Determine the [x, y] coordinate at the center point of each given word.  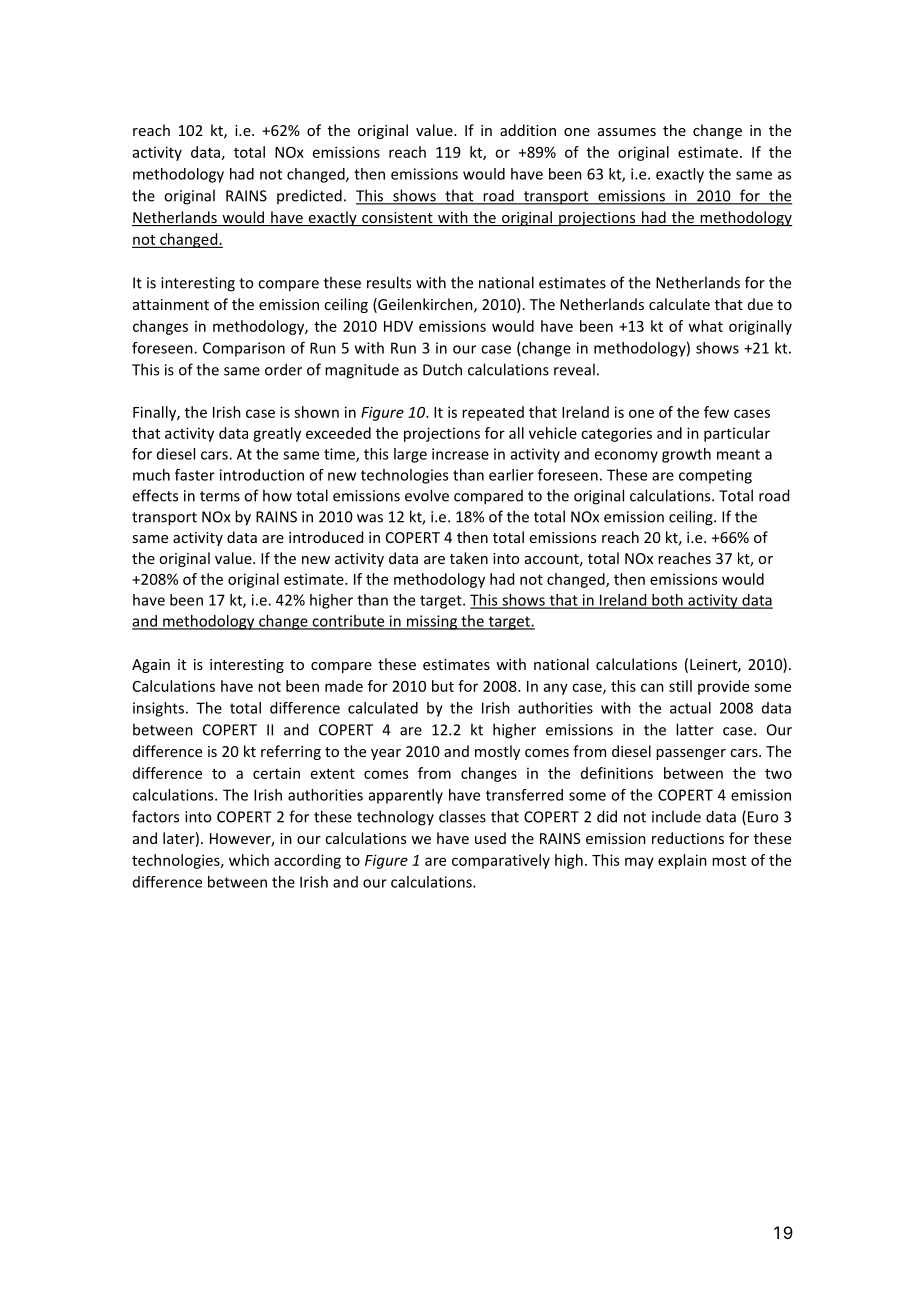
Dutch [442, 369]
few [716, 412]
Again [151, 666]
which [249, 860]
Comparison [244, 349]
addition [528, 130]
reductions [688, 838]
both [667, 601]
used [490, 838]
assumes [627, 132]
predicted [309, 196]
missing [432, 622]
